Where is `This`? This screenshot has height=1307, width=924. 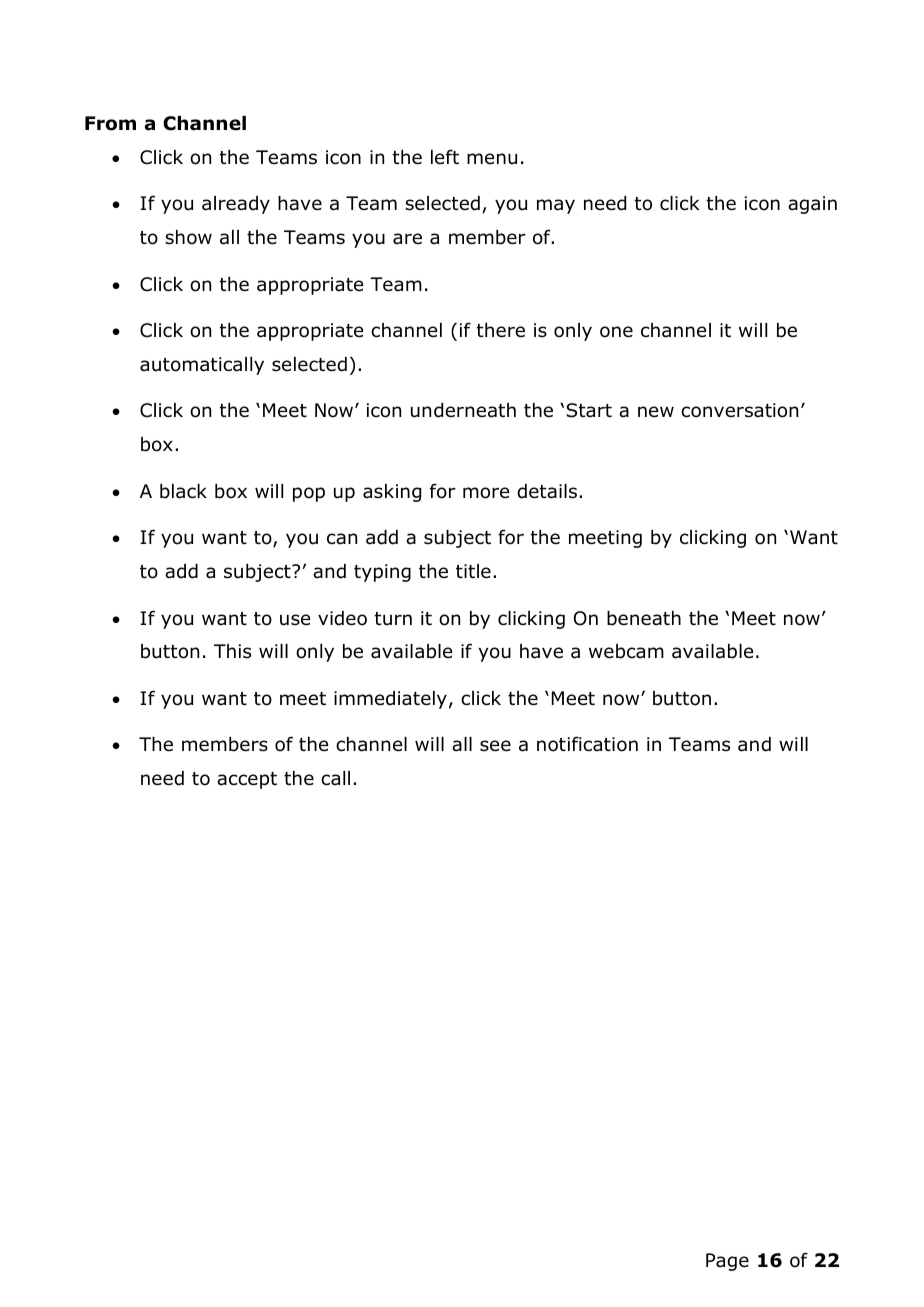
This is located at coordinates (232, 651).
